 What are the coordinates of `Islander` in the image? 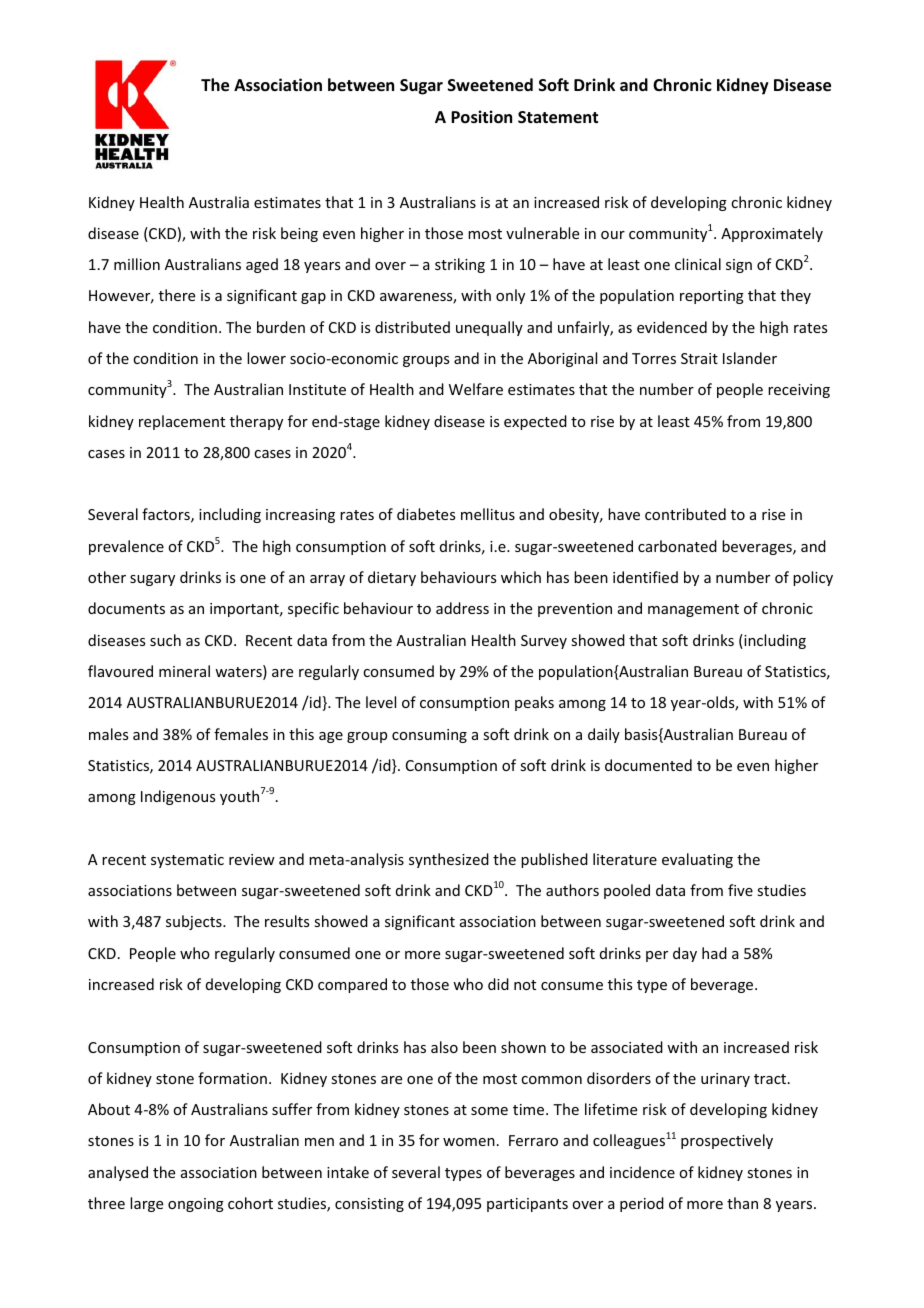 It's located at (750, 358).
